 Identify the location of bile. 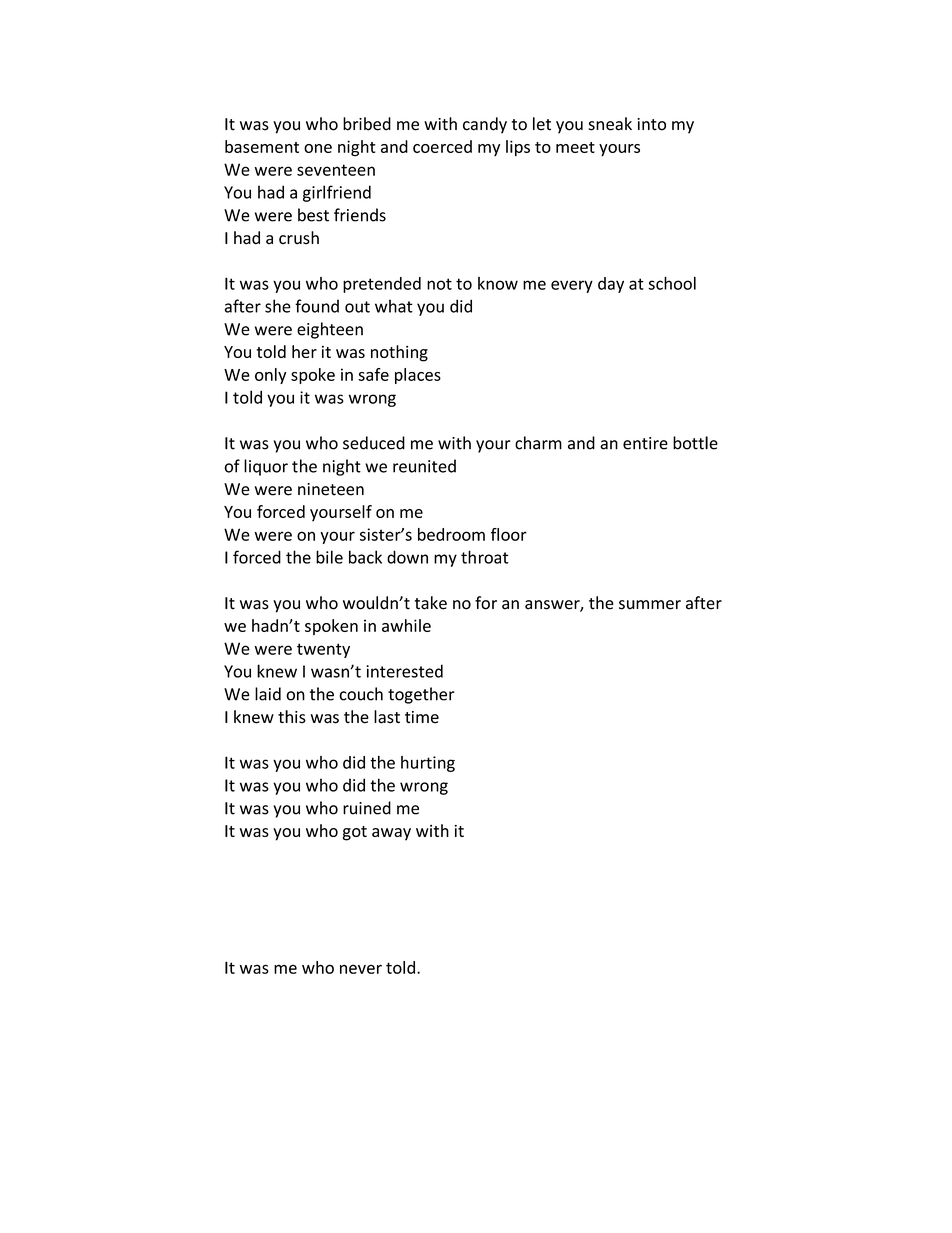
(329, 557).
